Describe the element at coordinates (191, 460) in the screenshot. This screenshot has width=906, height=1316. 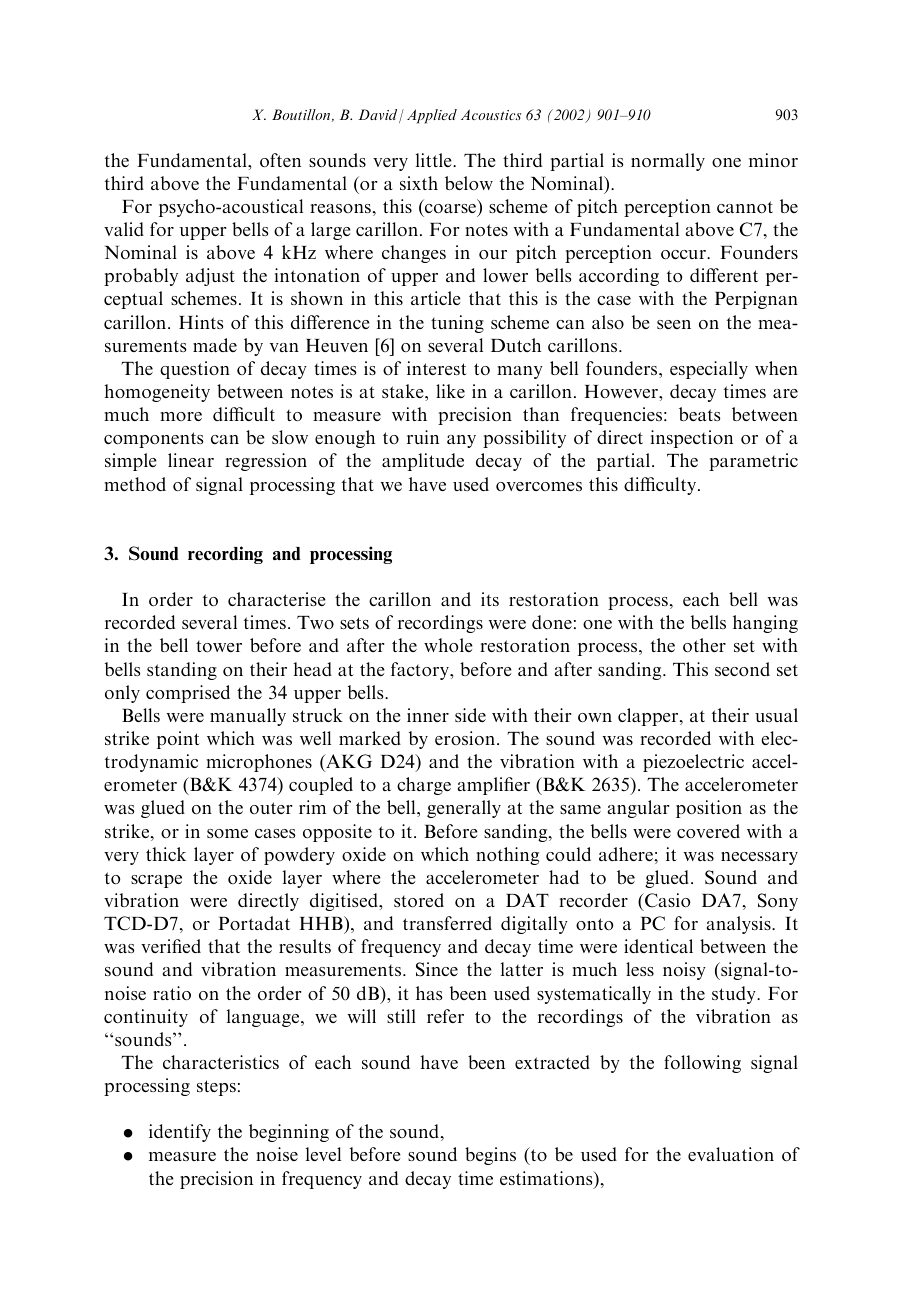
I see `linear` at that location.
